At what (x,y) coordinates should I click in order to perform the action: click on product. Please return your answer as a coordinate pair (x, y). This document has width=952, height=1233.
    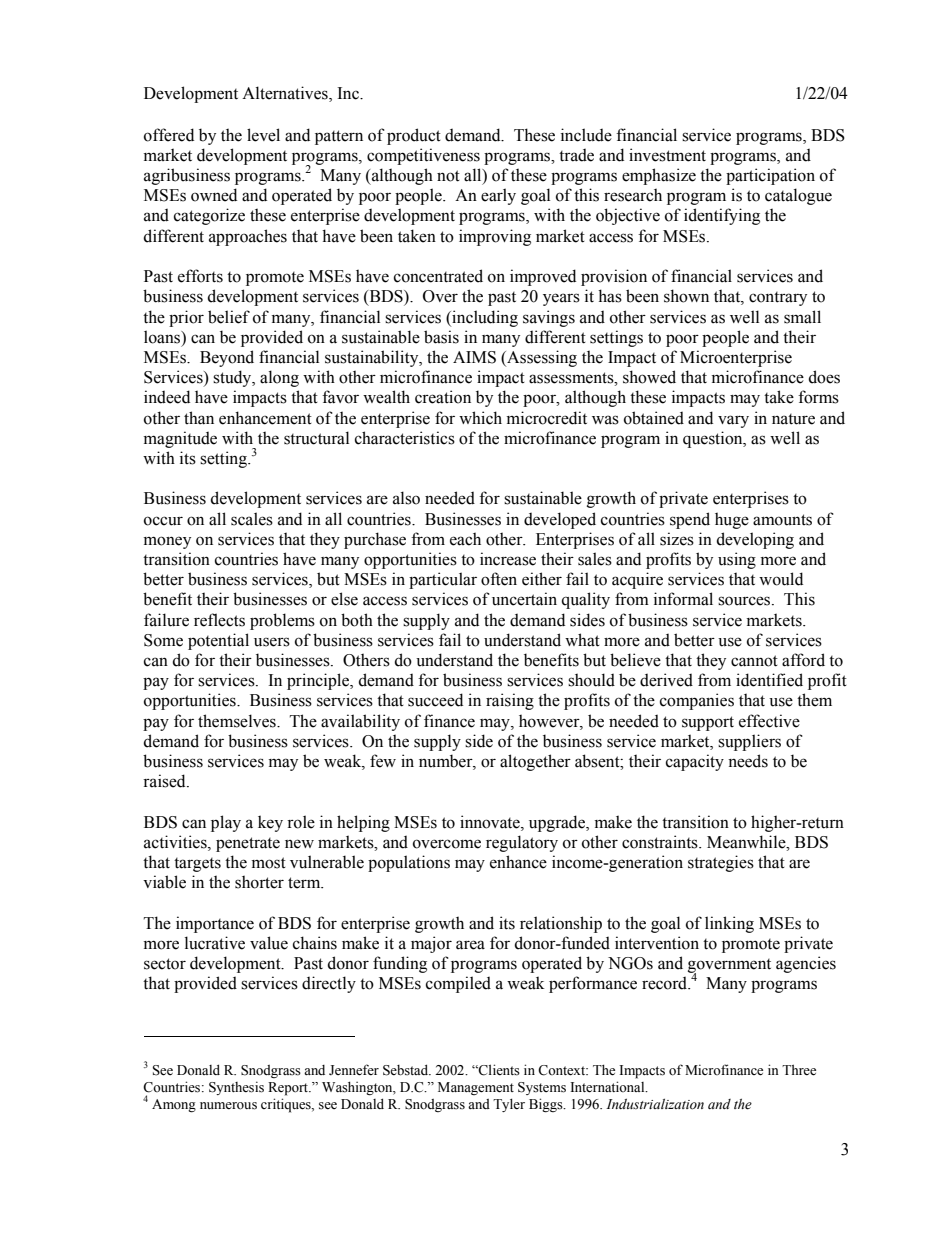
    Looking at the image, I should click on (414, 136).
